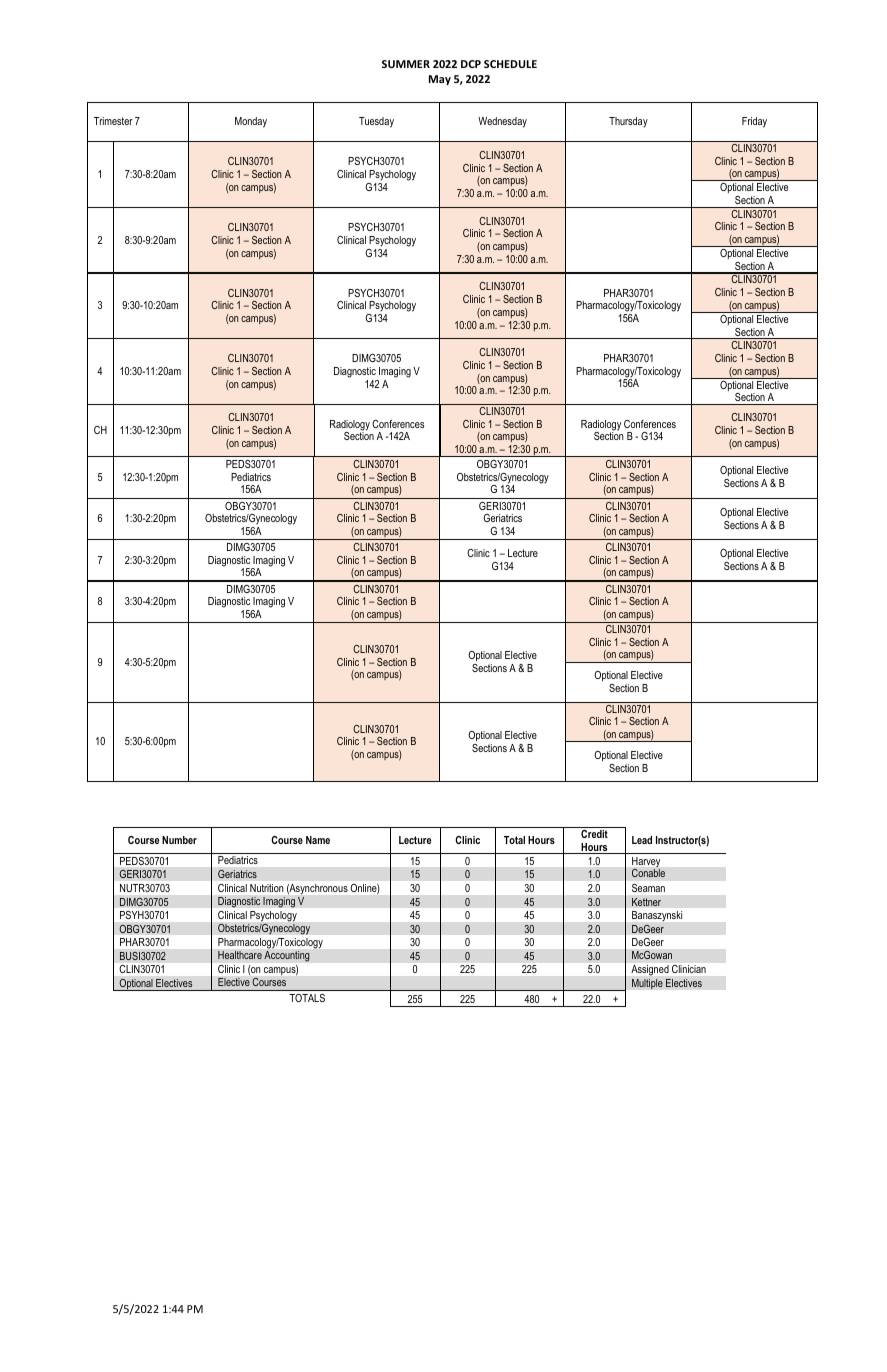  What do you see at coordinates (287, 956) in the screenshot?
I see `Accounting` at bounding box center [287, 956].
